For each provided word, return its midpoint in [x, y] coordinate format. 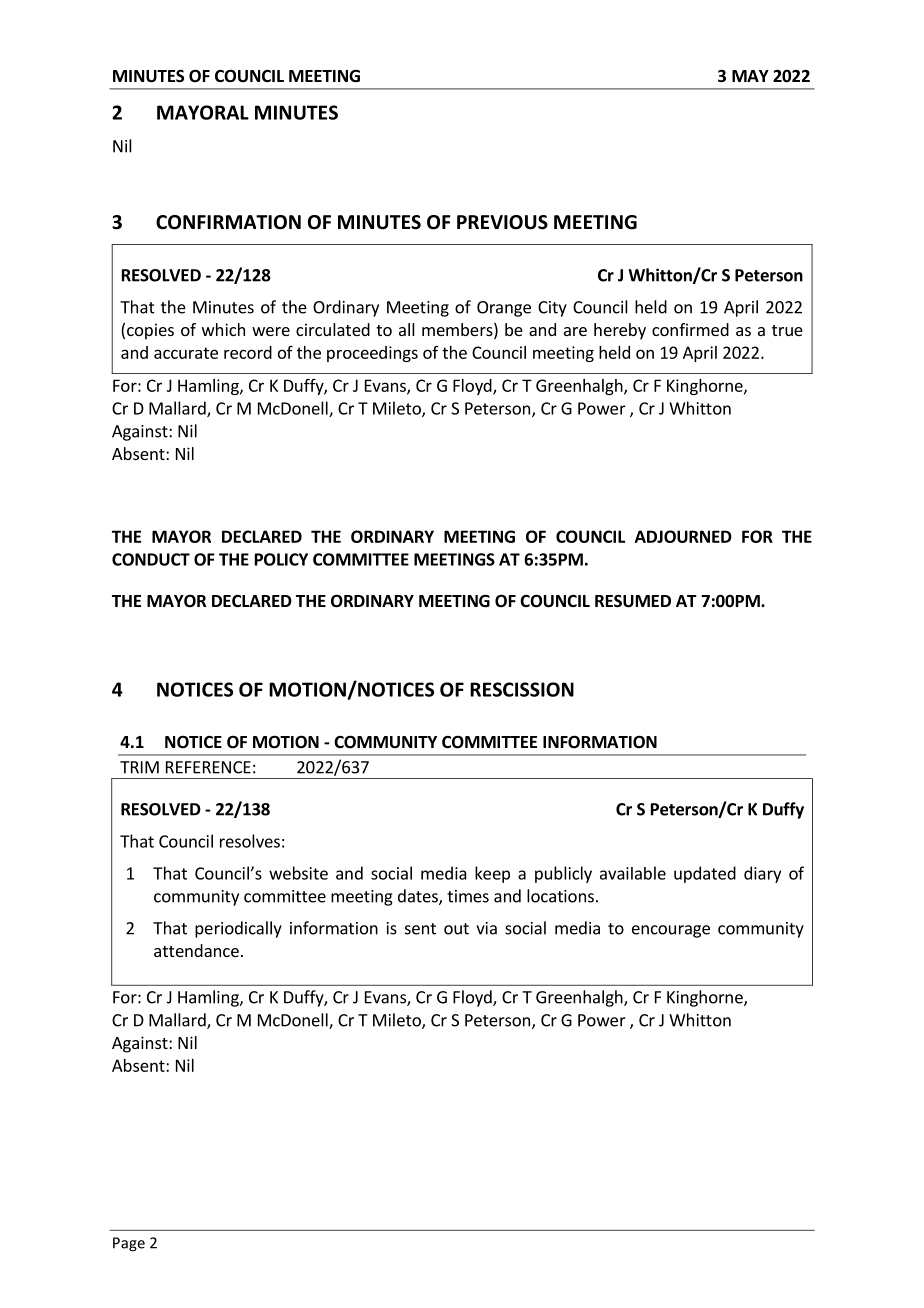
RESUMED [633, 601]
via [486, 928]
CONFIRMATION [228, 222]
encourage [671, 931]
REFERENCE [208, 767]
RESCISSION [522, 689]
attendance [196, 950]
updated [705, 874]
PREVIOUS [502, 222]
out [456, 929]
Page [129, 1244]
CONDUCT [151, 559]
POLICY [281, 559]
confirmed [690, 329]
